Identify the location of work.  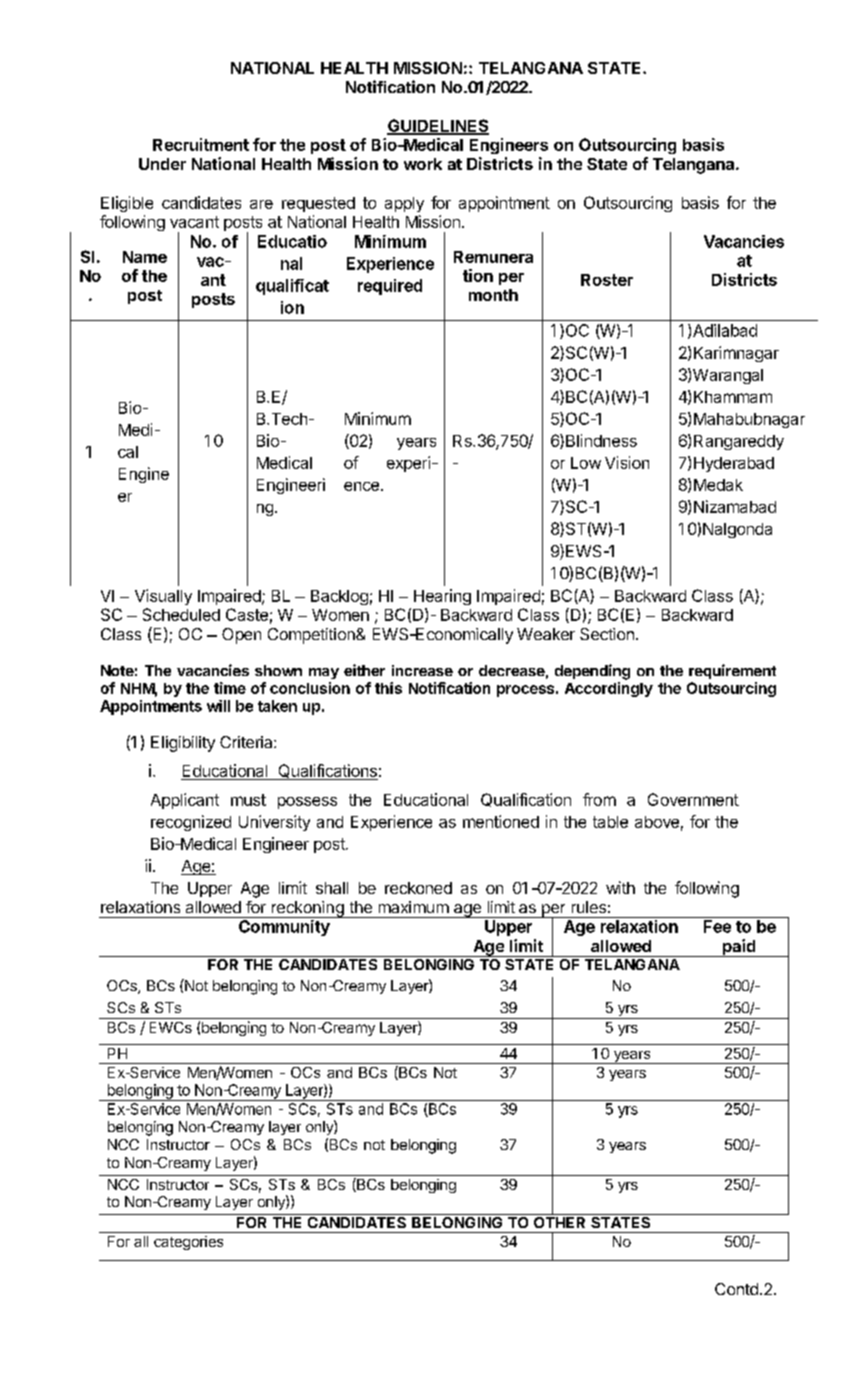
(423, 164).
